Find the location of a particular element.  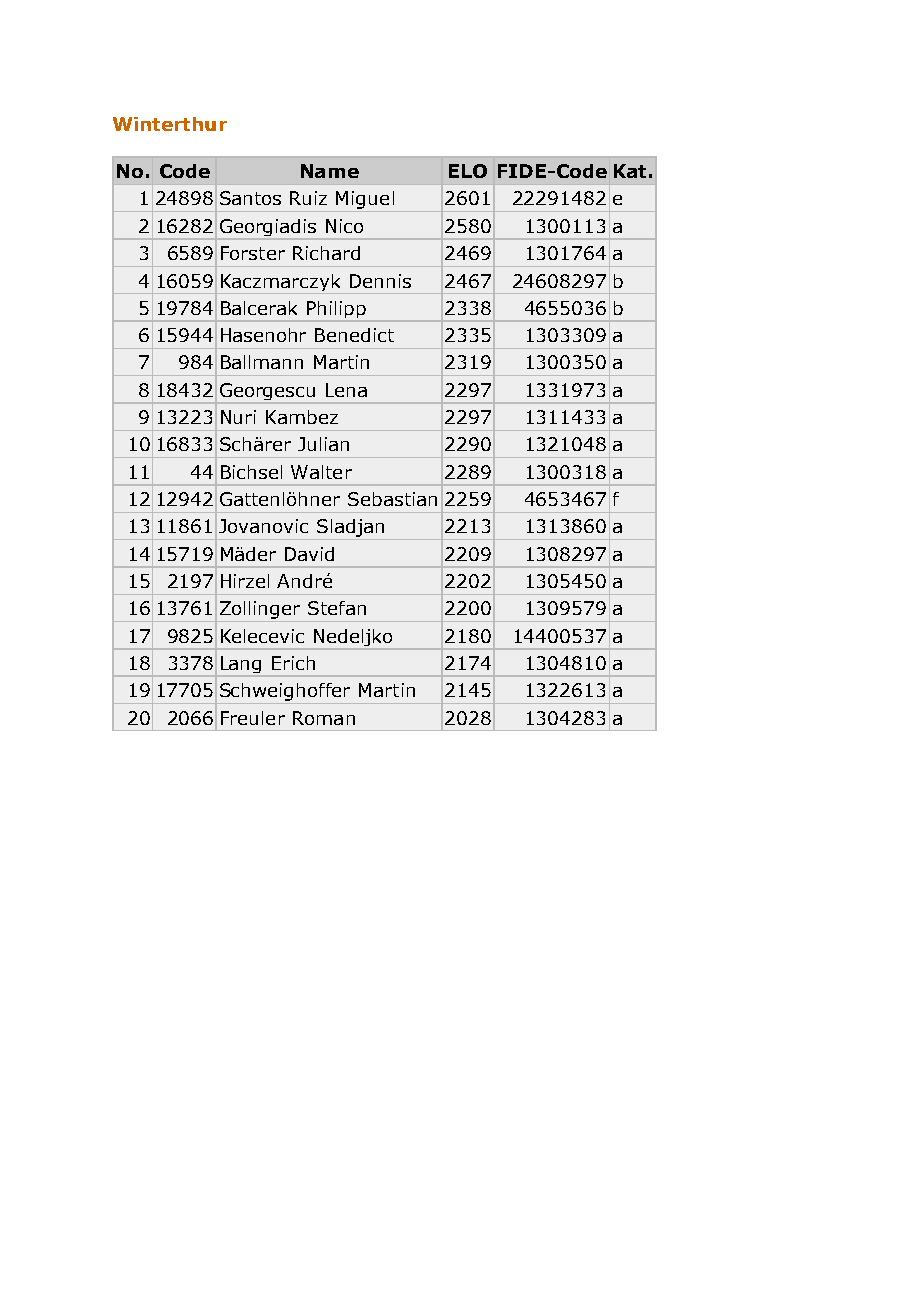

Kat is located at coordinates (630, 171).
